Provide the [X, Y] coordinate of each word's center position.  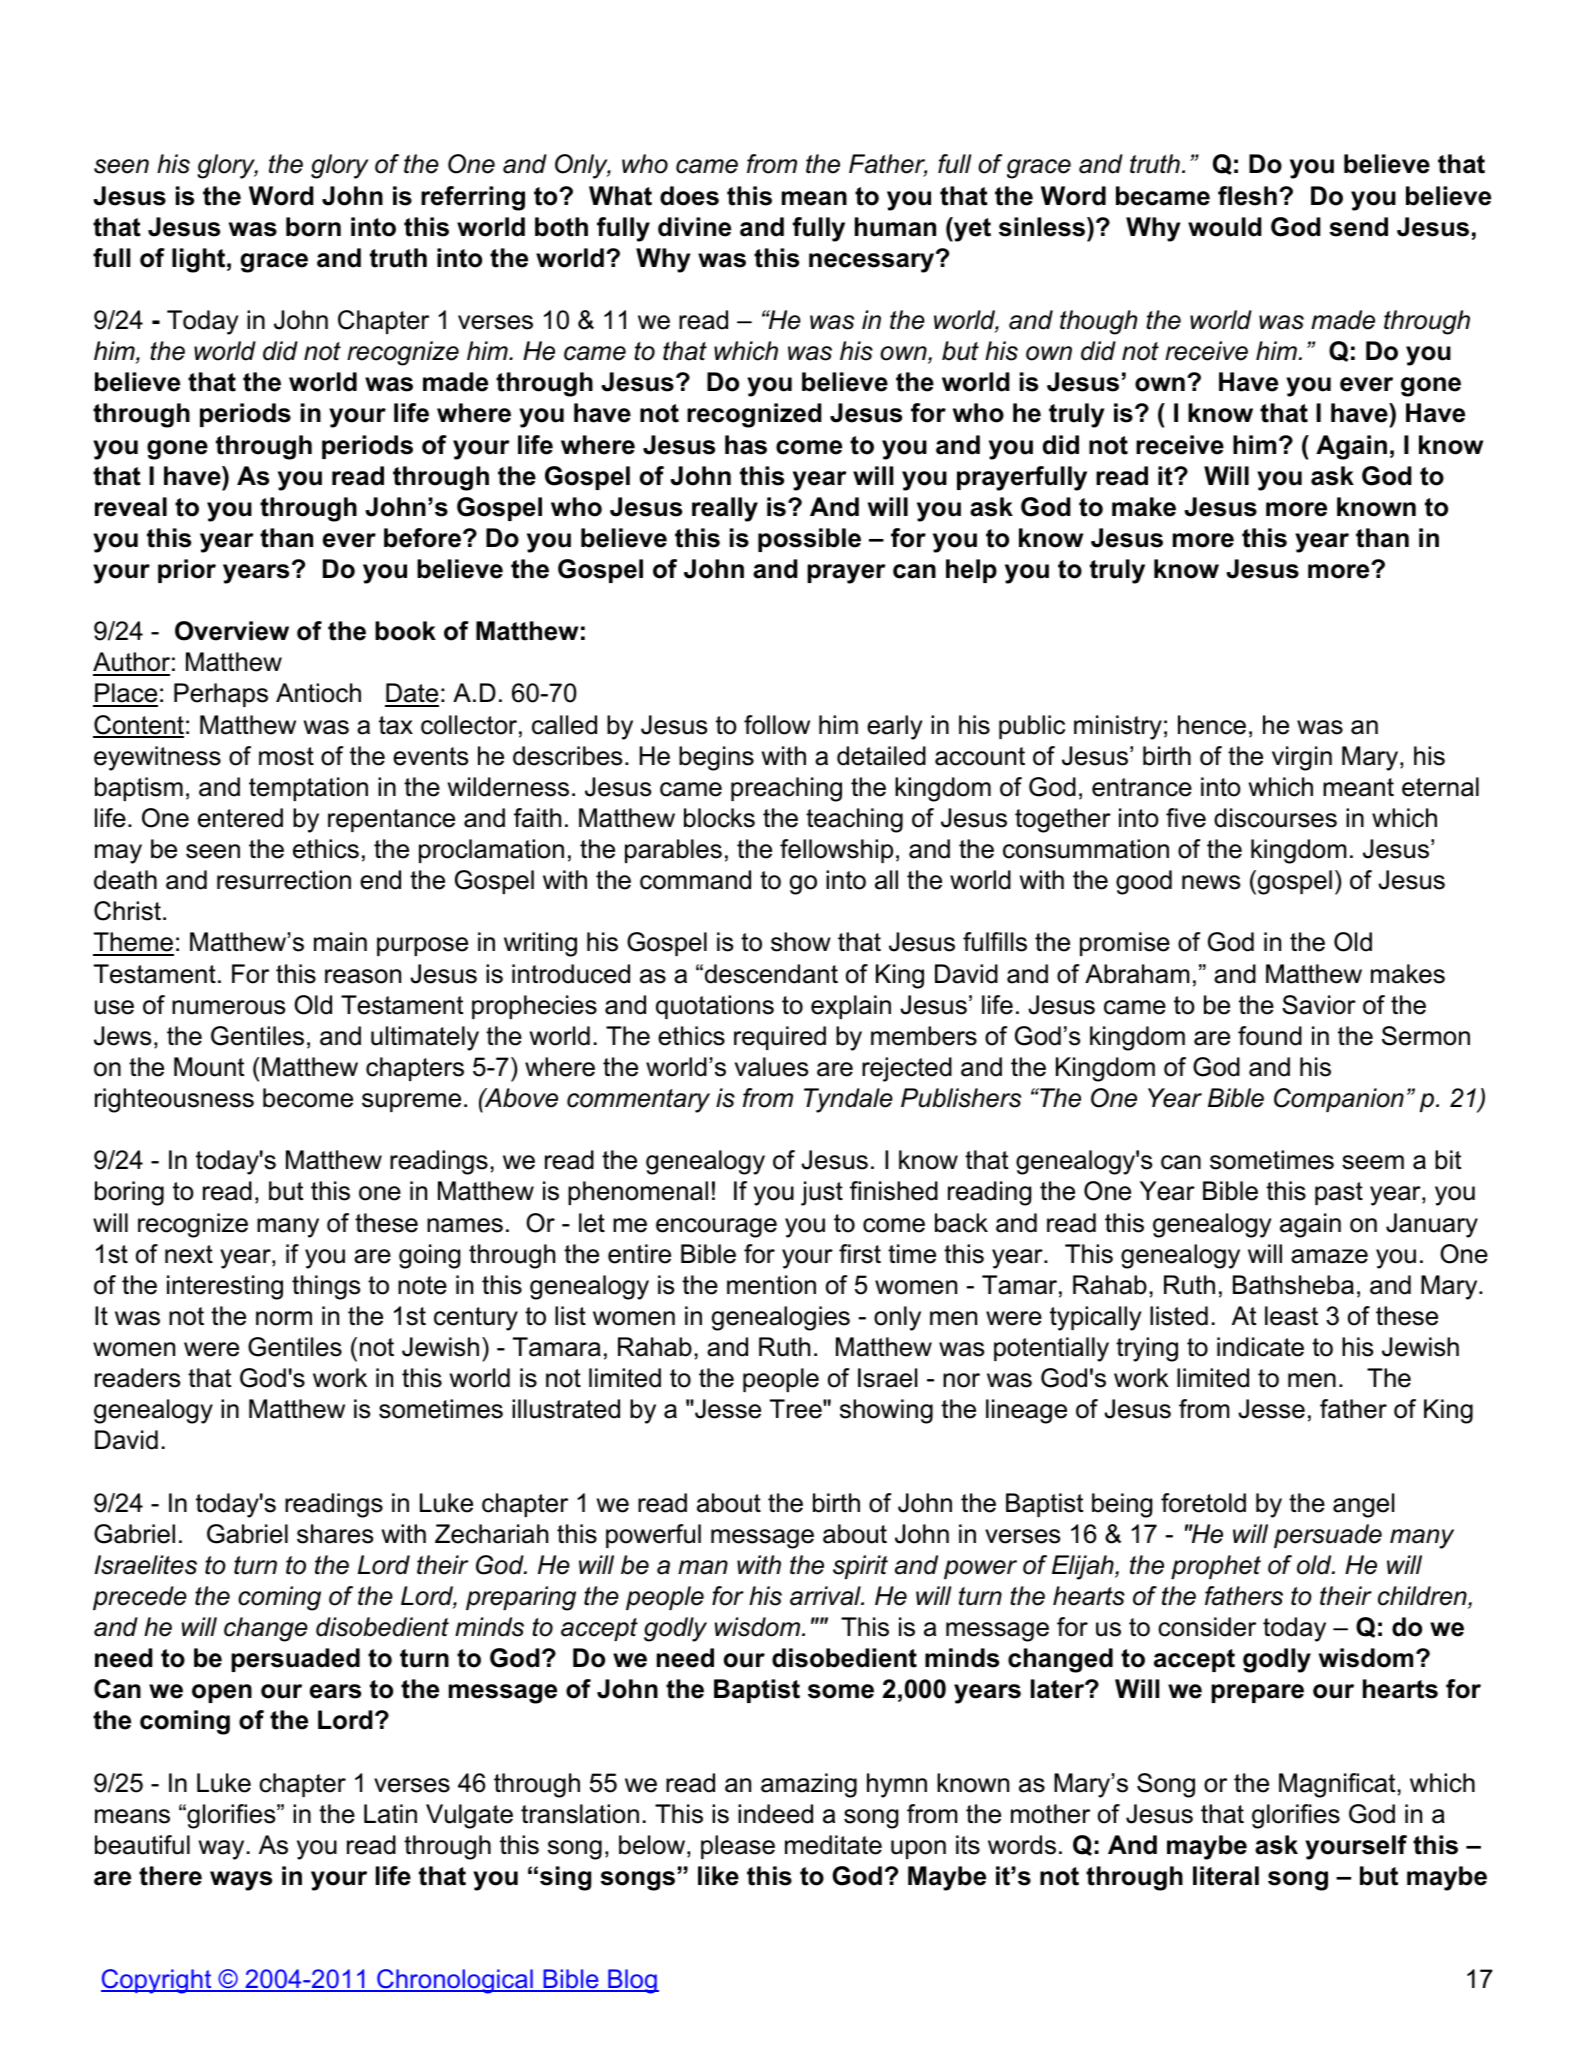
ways [241, 1881]
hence [1212, 725]
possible [809, 540]
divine [694, 227]
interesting [225, 1287]
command [695, 880]
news [1211, 882]
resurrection [284, 880]
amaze [1329, 1256]
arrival [826, 1596]
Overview [232, 631]
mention [771, 1285]
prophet [1216, 1567]
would [1225, 227]
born [313, 227]
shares [335, 1534]
